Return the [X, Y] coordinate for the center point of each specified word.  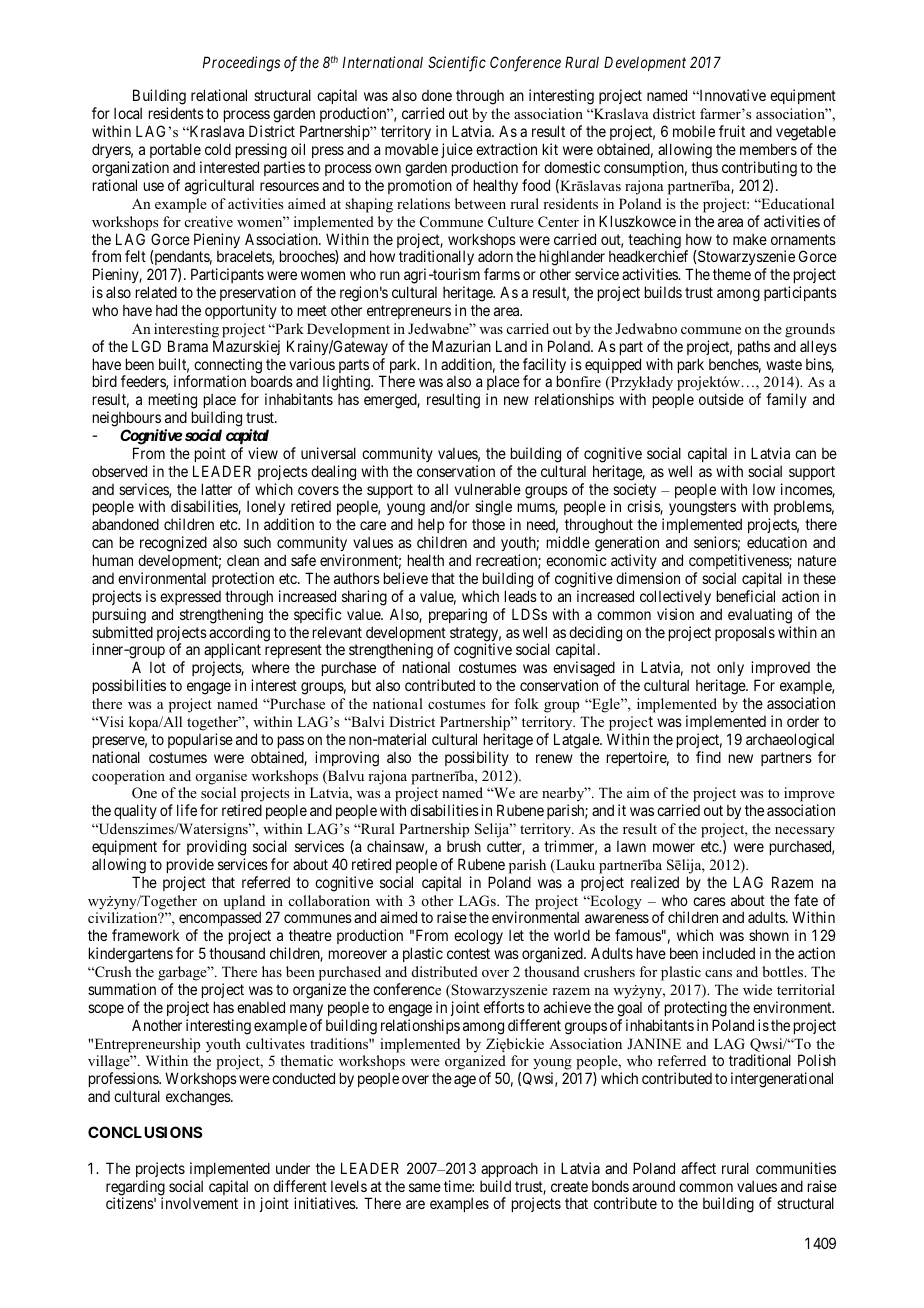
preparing [458, 616]
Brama [188, 346]
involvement [199, 1203]
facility [544, 367]
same [425, 1187]
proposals [745, 633]
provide [190, 865]
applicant [232, 652]
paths [754, 347]
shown [769, 935]
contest [468, 953]
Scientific [457, 64]
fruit [732, 131]
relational [219, 95]
